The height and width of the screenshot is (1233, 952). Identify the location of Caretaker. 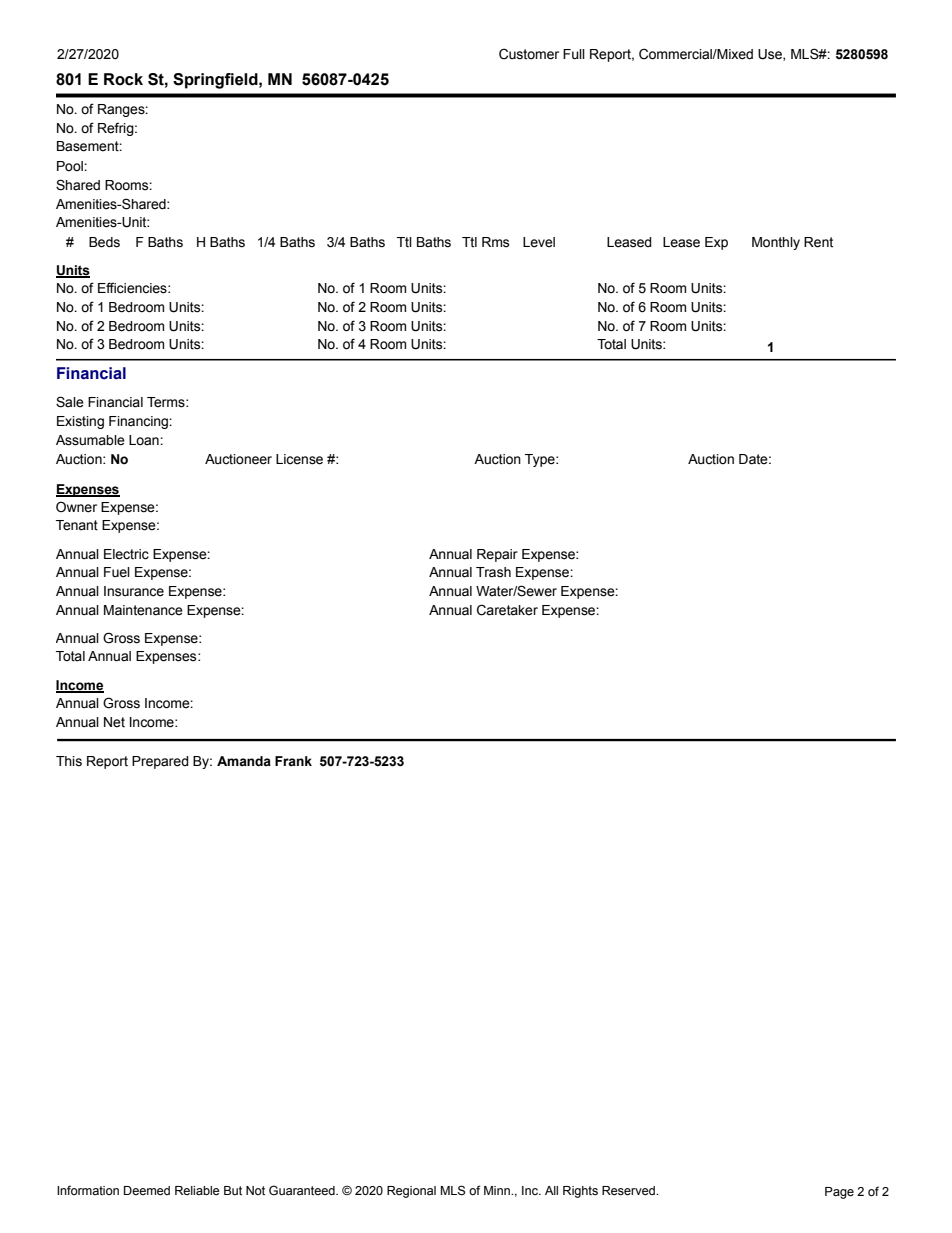
(507, 610).
